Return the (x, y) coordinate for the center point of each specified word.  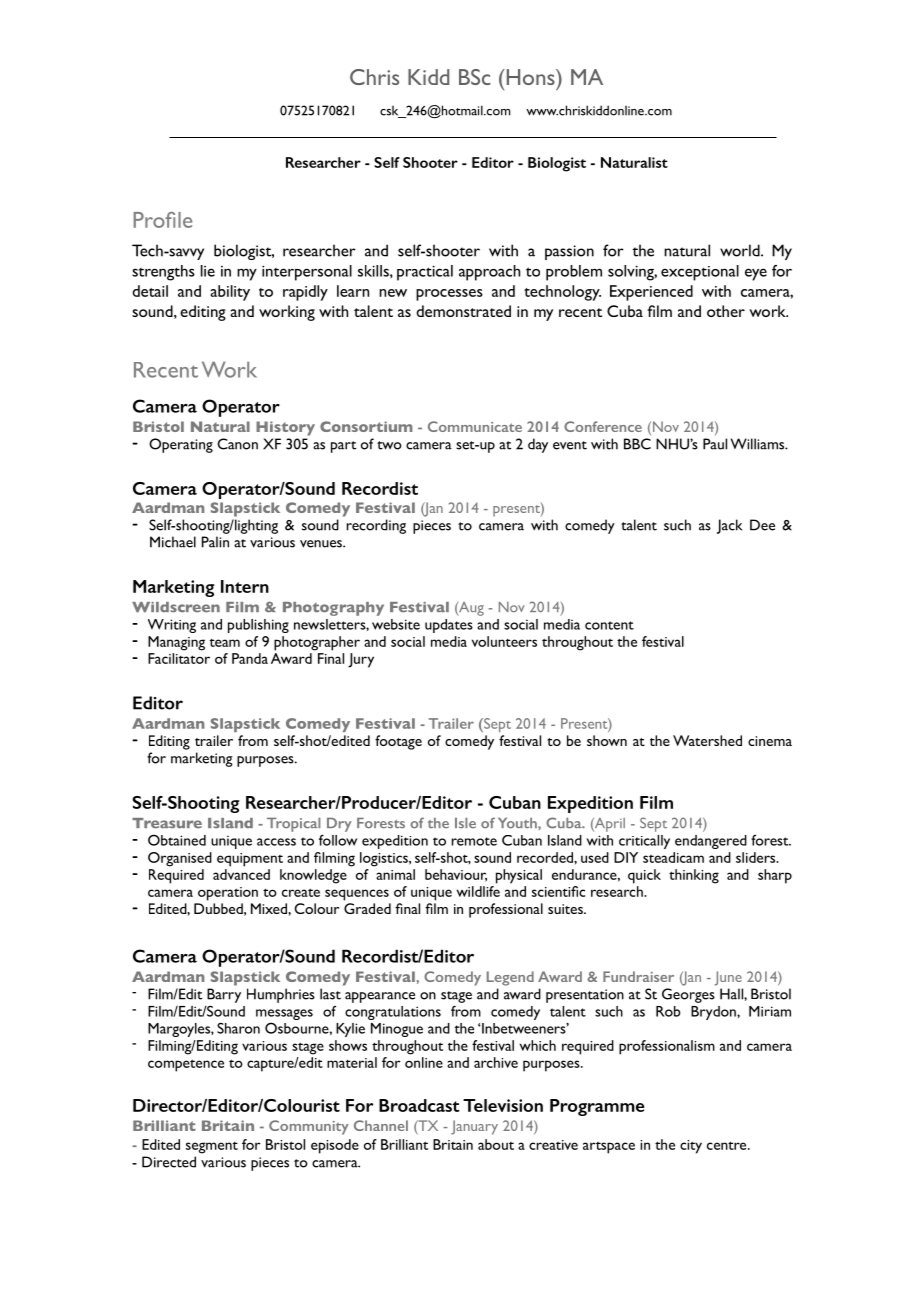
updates (449, 626)
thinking (694, 876)
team (225, 643)
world (741, 250)
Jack (729, 526)
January (474, 1127)
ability (230, 293)
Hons (530, 77)
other (726, 311)
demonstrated (463, 311)
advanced (241, 874)
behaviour (456, 875)
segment (212, 1148)
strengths (163, 273)
